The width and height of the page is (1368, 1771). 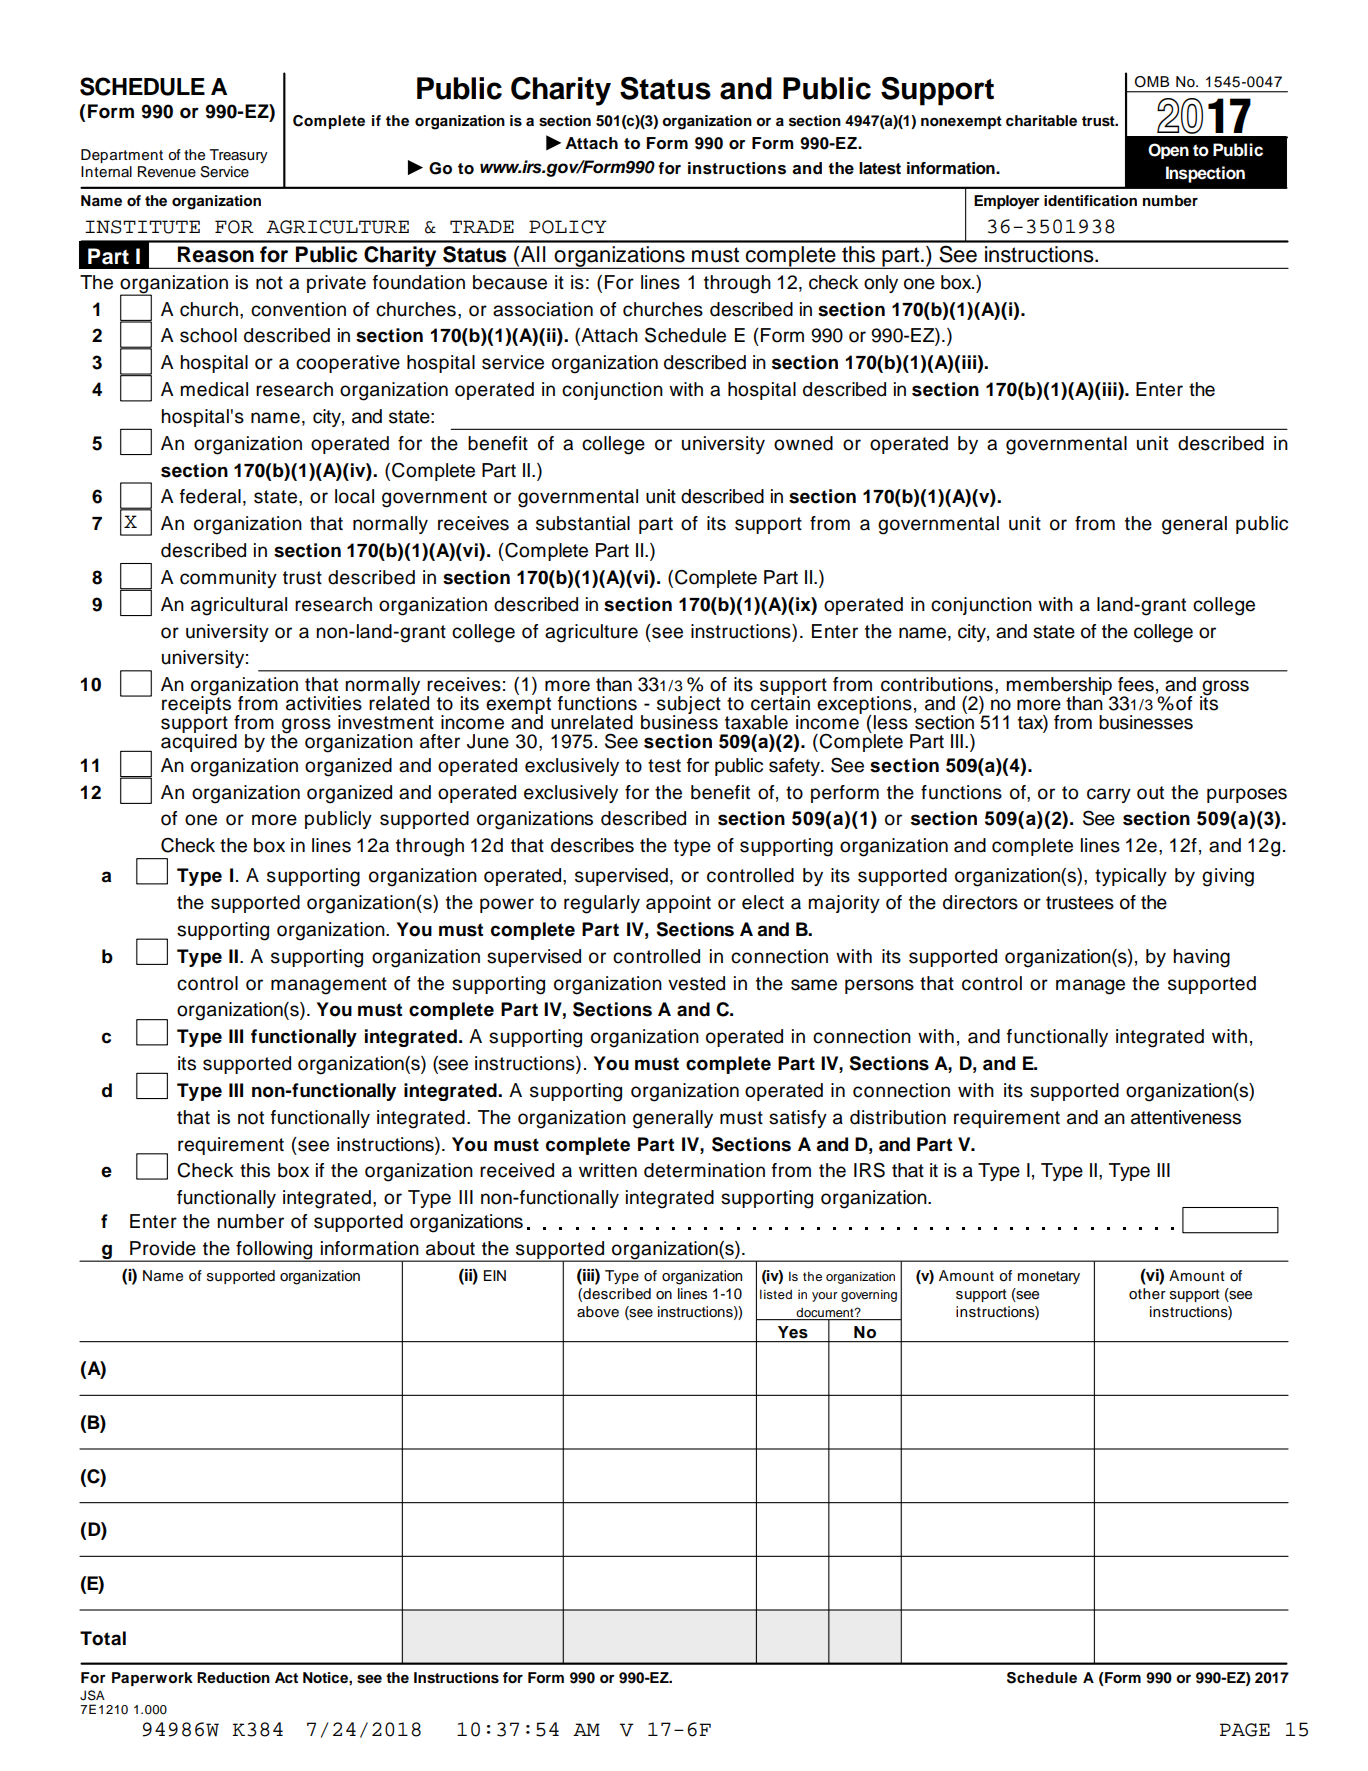 What do you see at coordinates (239, 156) in the page?
I see `Treasury` at bounding box center [239, 156].
